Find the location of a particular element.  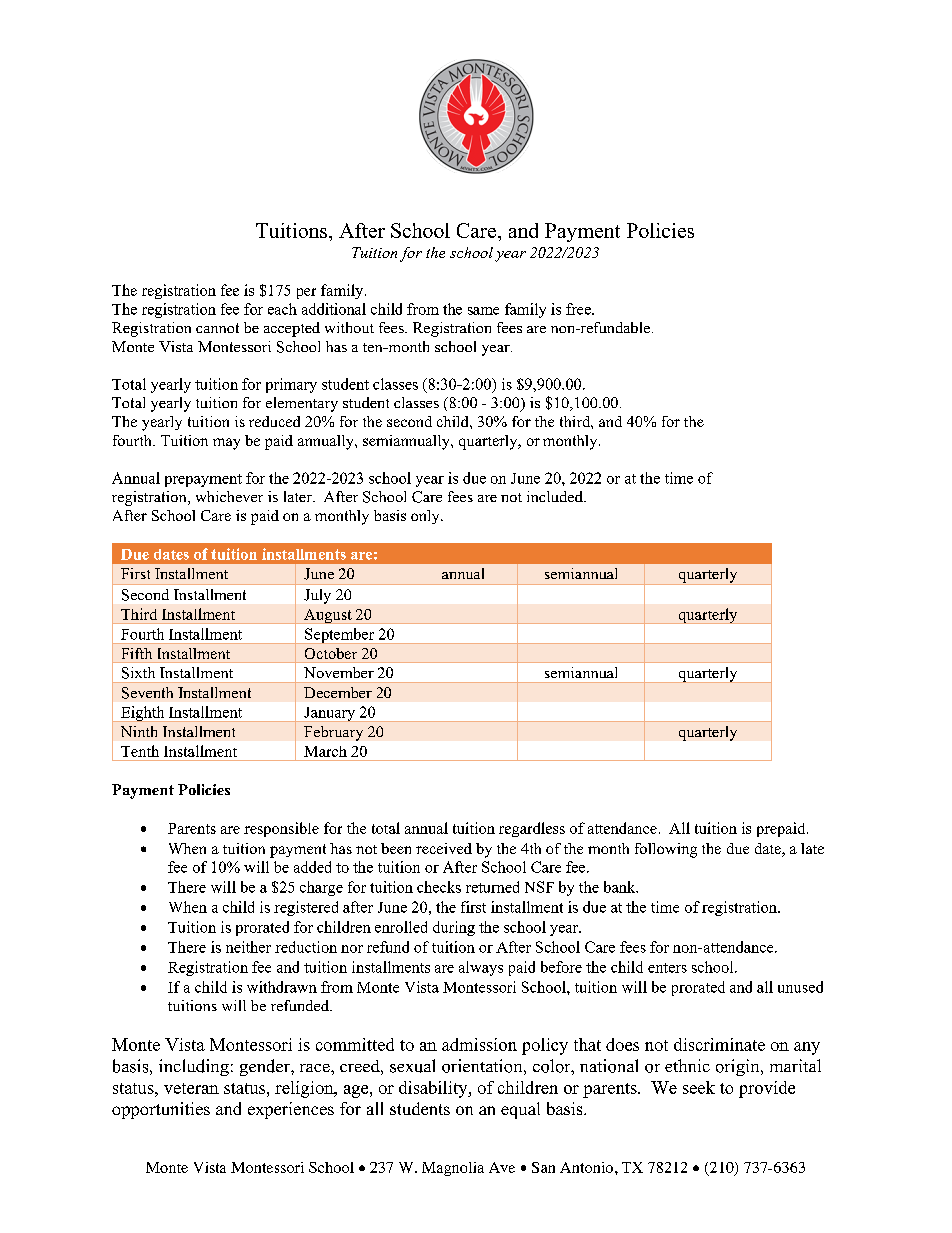

seek is located at coordinates (699, 1087).
